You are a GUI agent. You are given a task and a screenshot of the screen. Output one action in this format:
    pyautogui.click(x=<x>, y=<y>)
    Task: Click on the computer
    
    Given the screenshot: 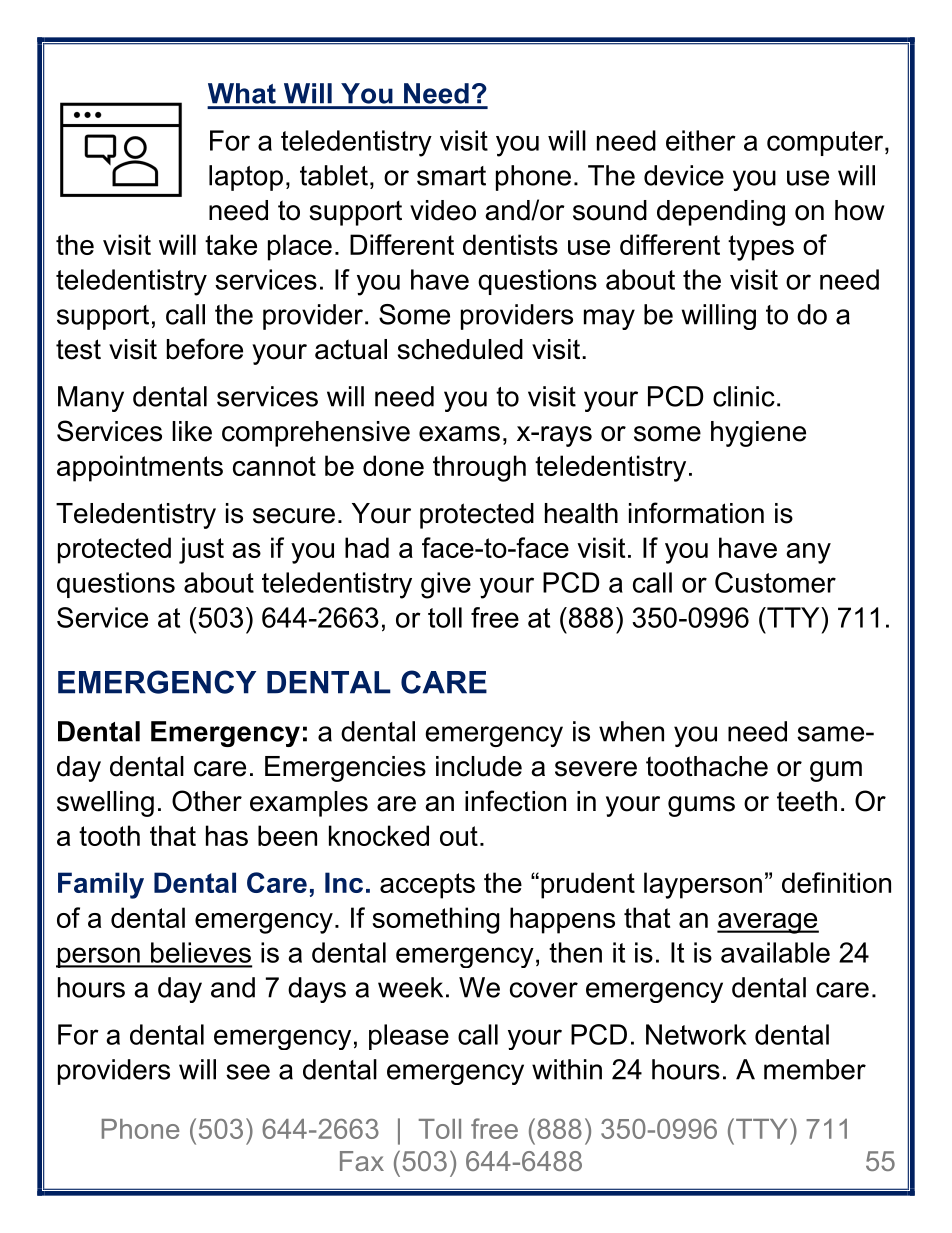 What is the action you would take?
    pyautogui.click(x=826, y=143)
